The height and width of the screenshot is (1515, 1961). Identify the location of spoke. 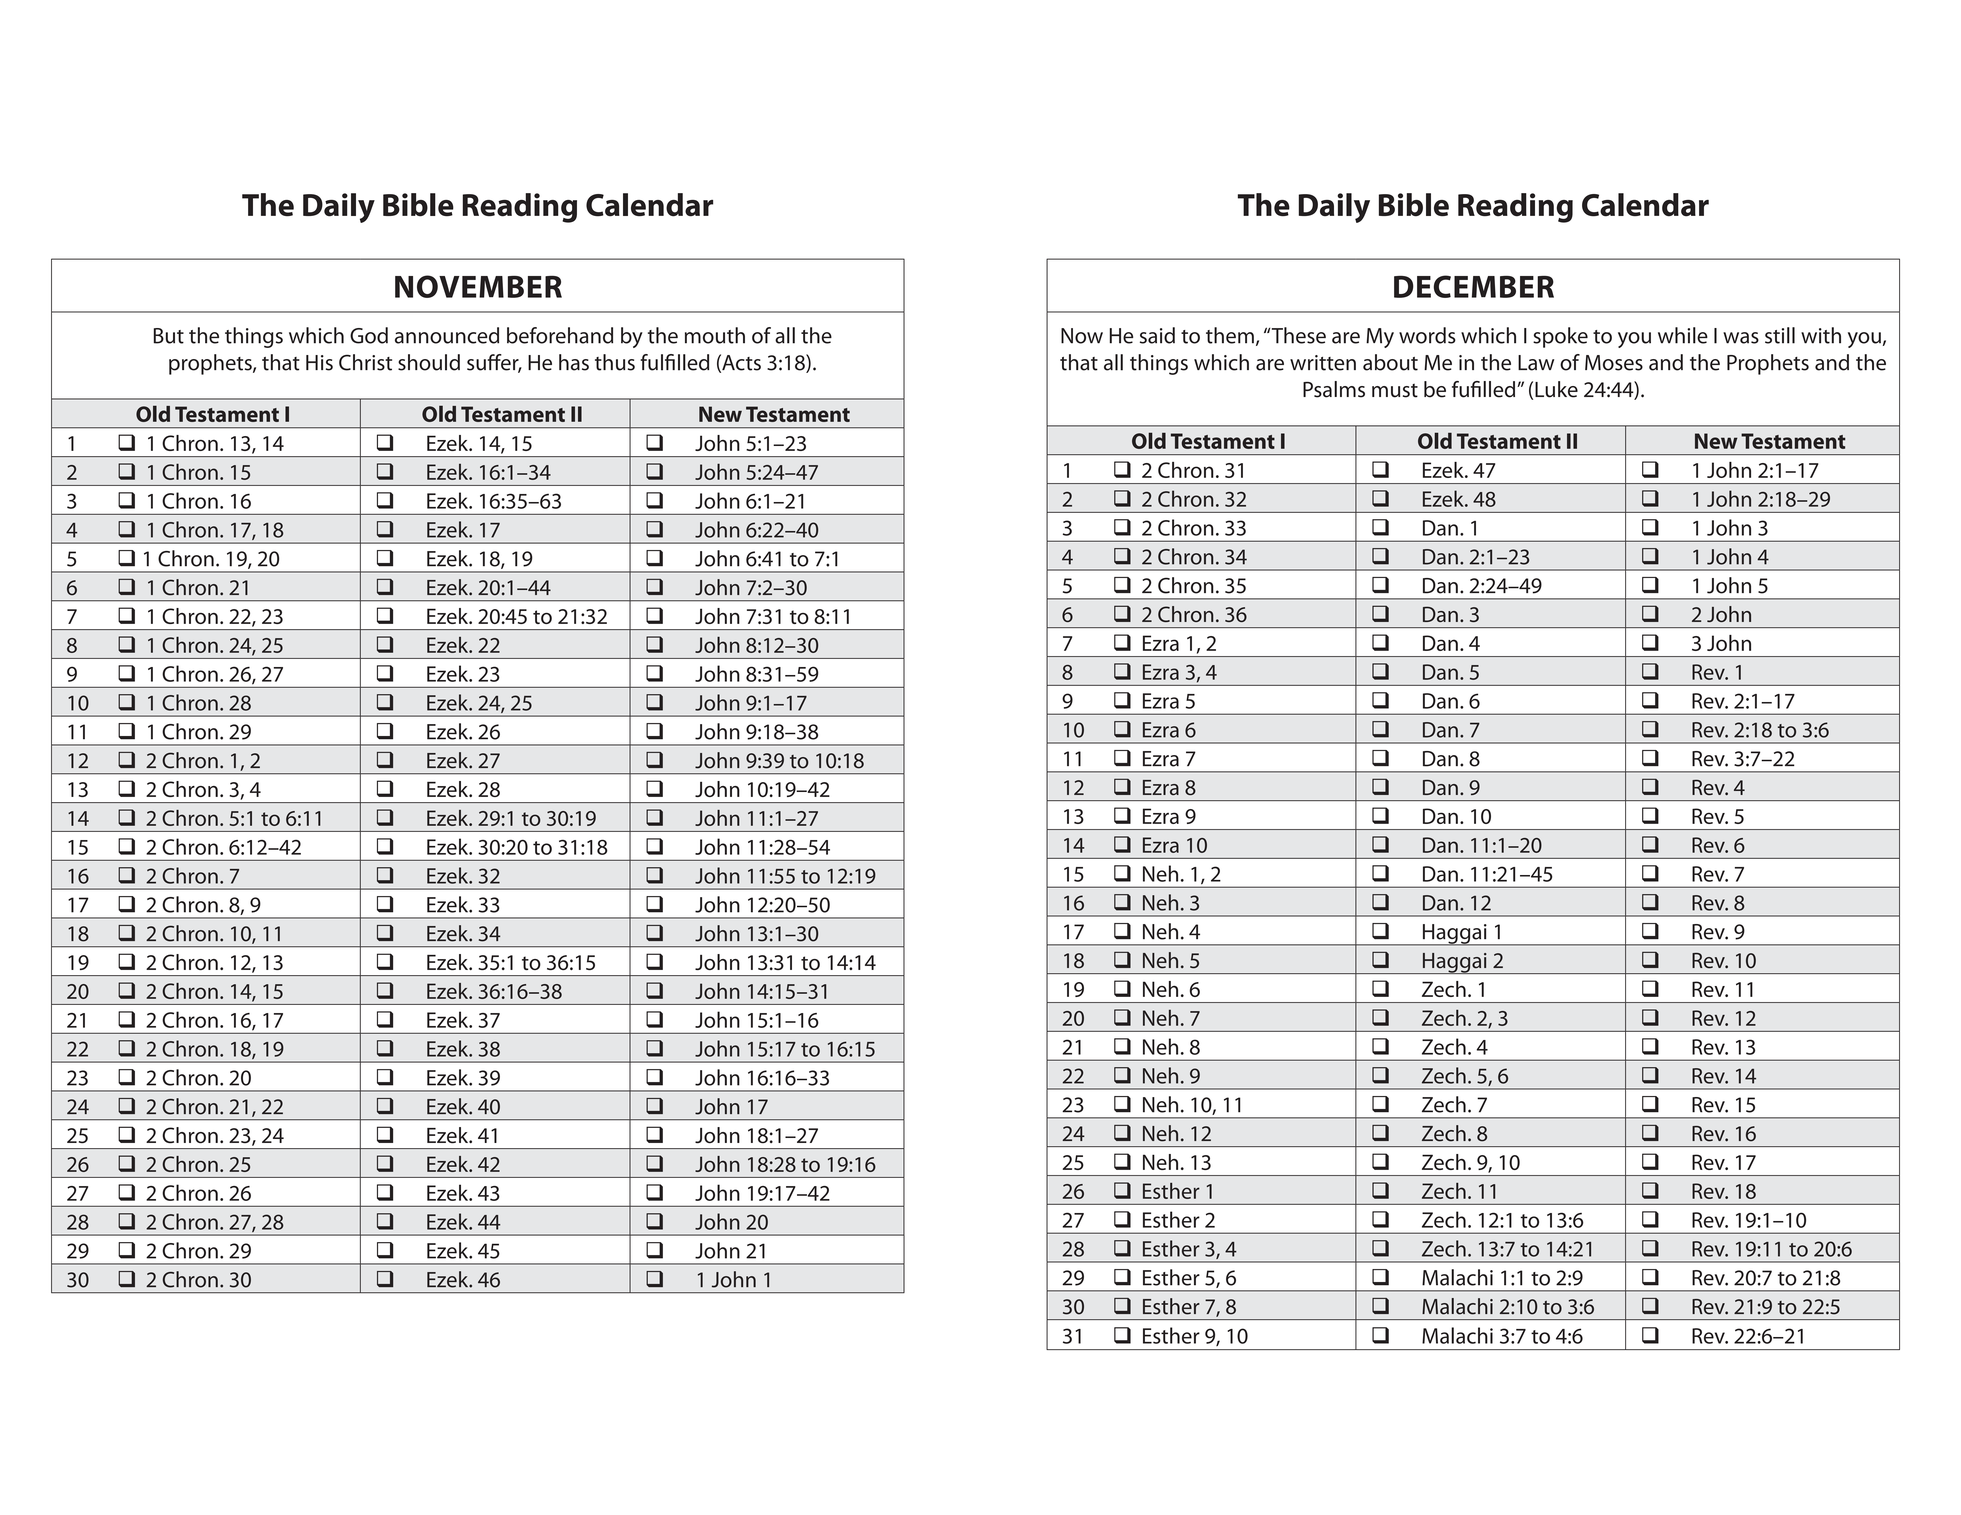
(1560, 337).
